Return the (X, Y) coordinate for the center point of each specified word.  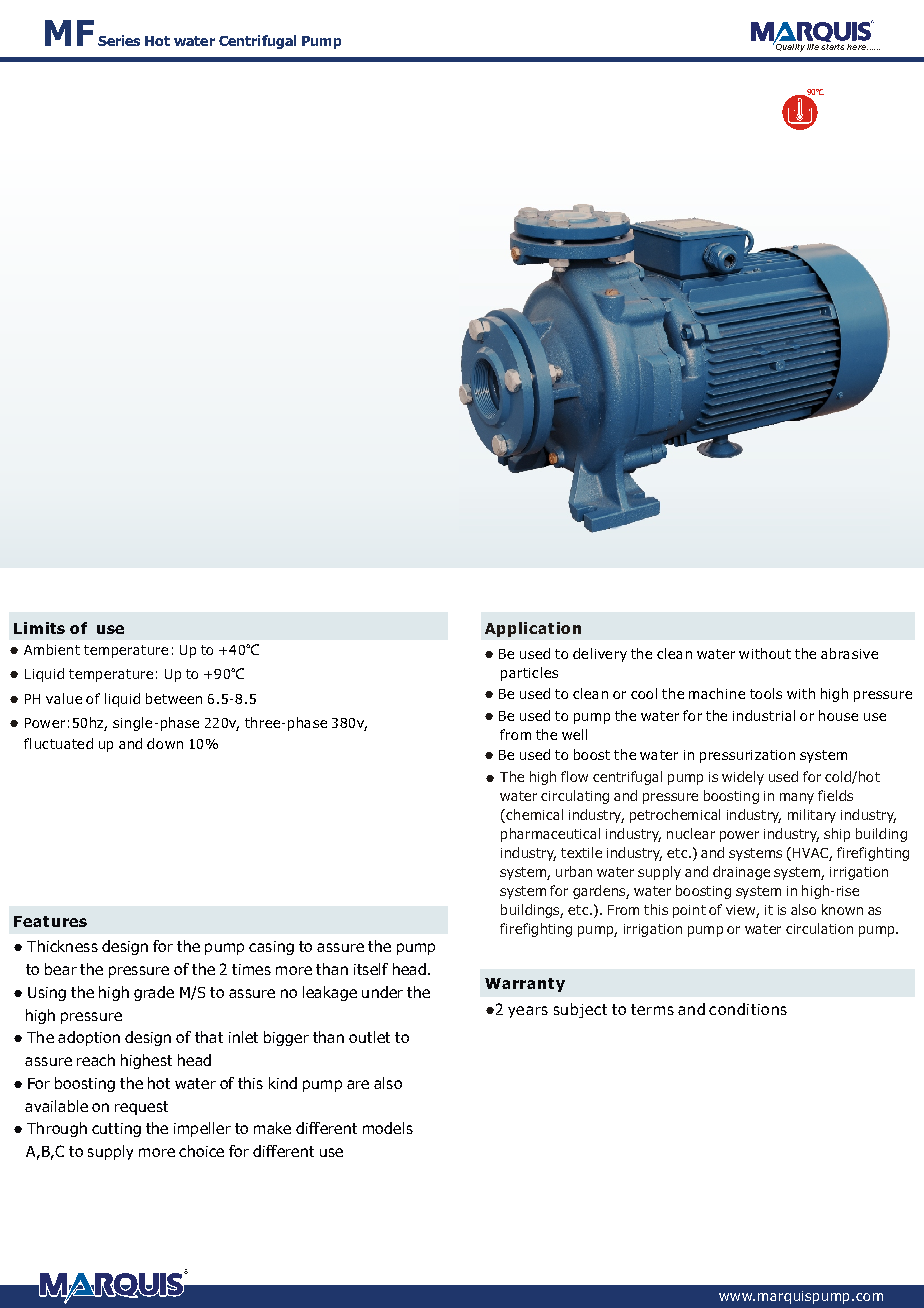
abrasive (849, 653)
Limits (39, 628)
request (141, 1108)
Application (533, 629)
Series (119, 40)
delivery (600, 655)
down (165, 743)
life (813, 47)
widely (743, 778)
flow (574, 776)
